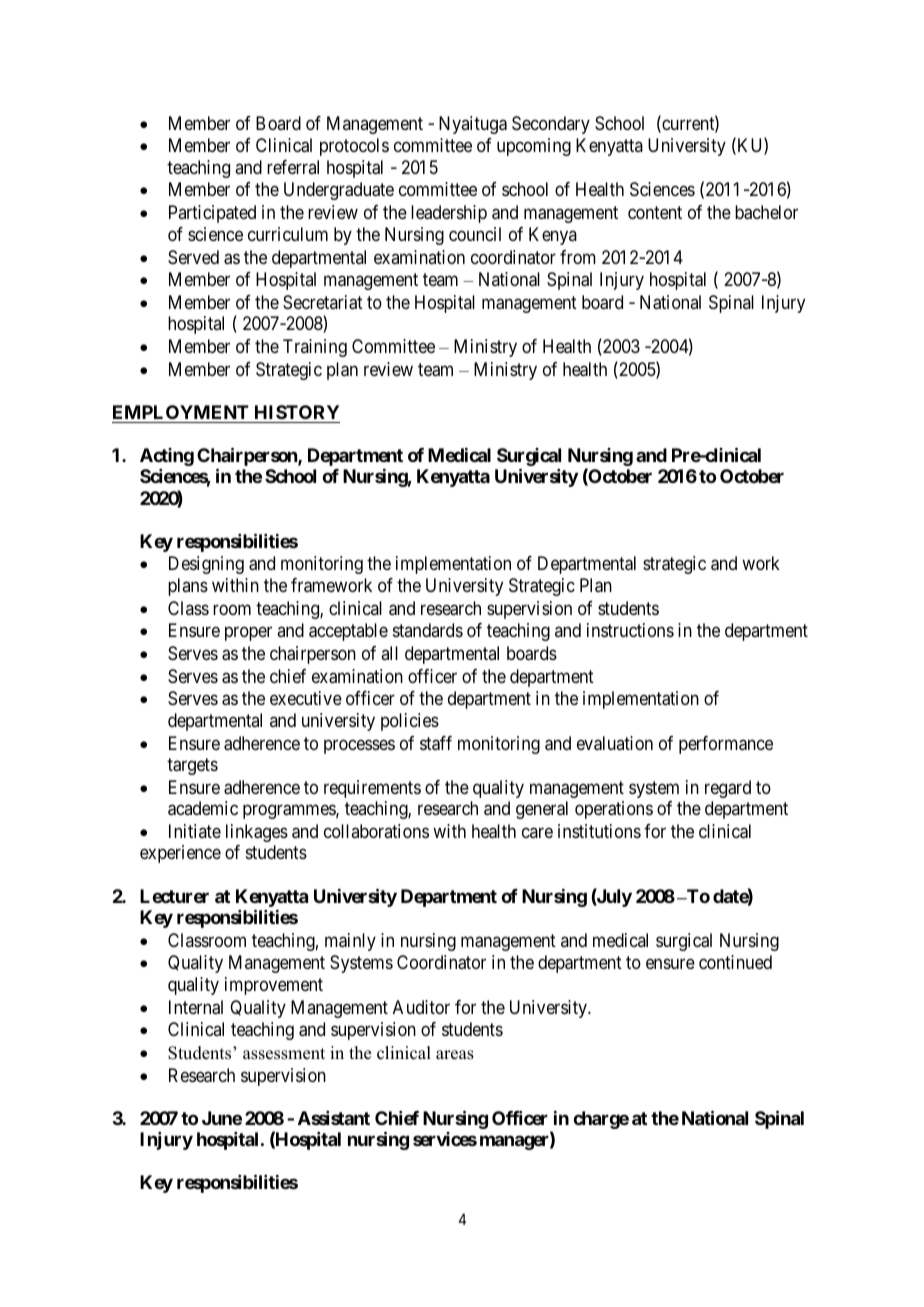  What do you see at coordinates (248, 634) in the screenshot?
I see `proper` at bounding box center [248, 634].
